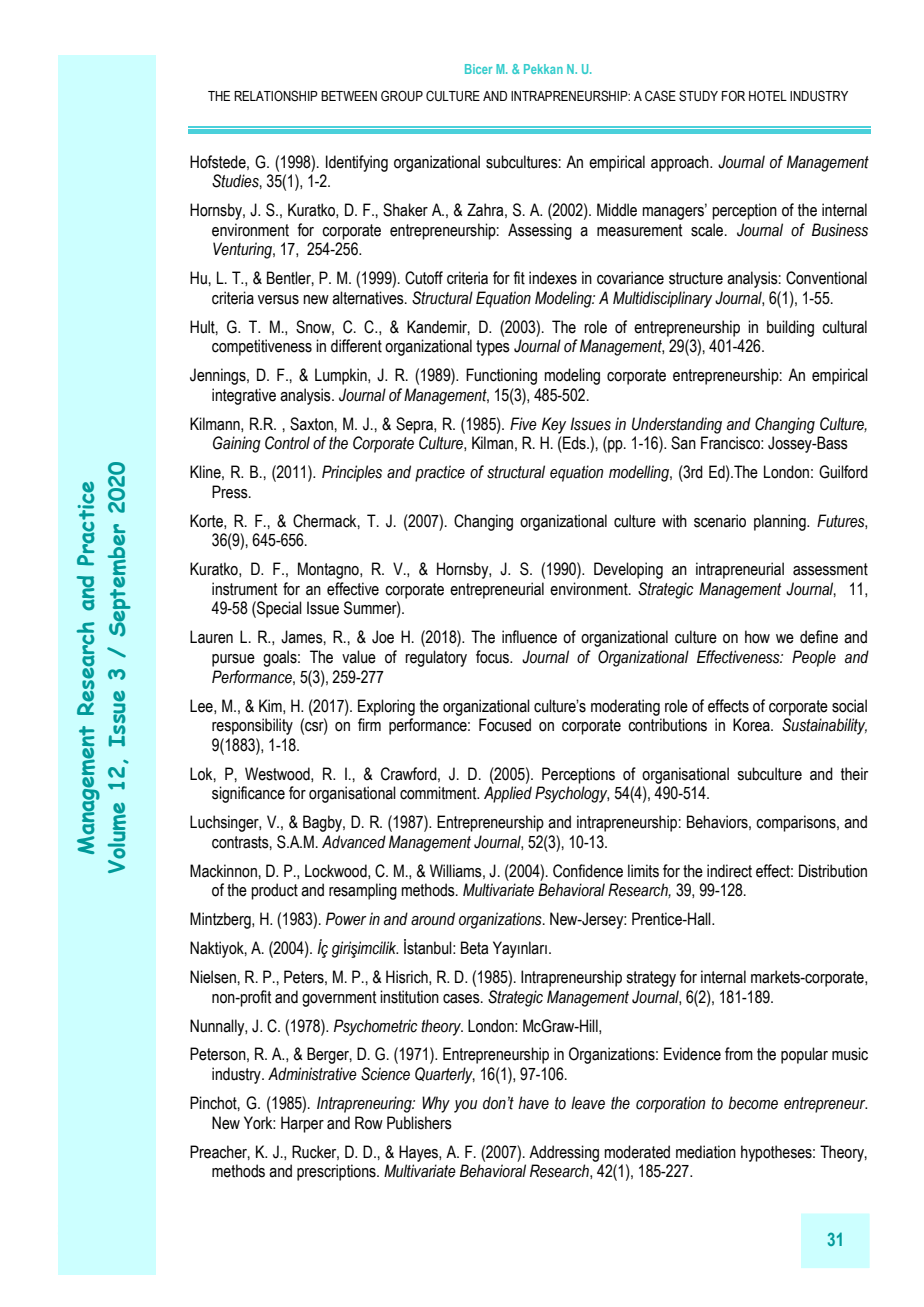 This document has height=1307, width=924. Describe the element at coordinates (729, 871) in the document. I see `indirect` at that location.
